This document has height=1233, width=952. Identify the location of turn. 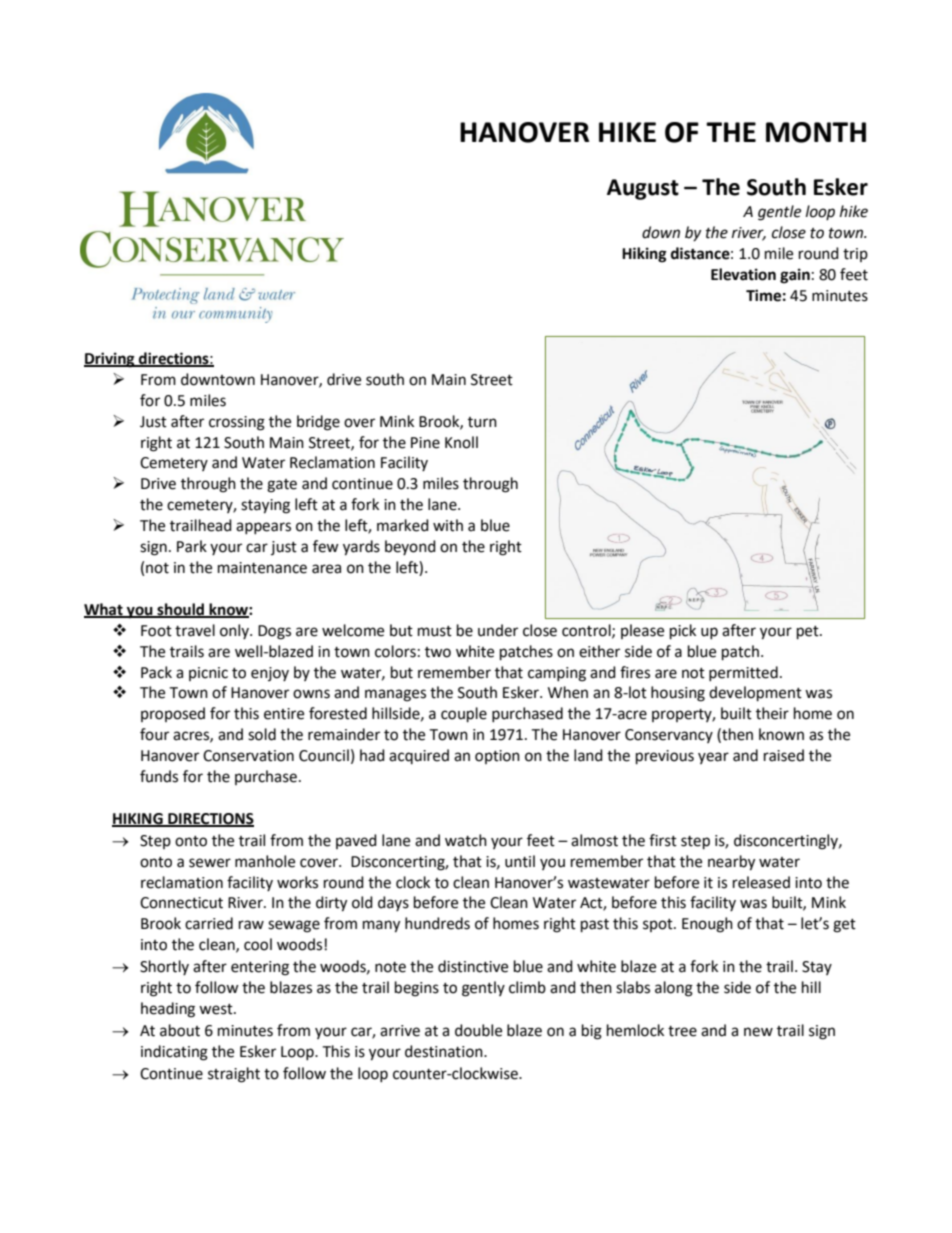
(482, 422).
